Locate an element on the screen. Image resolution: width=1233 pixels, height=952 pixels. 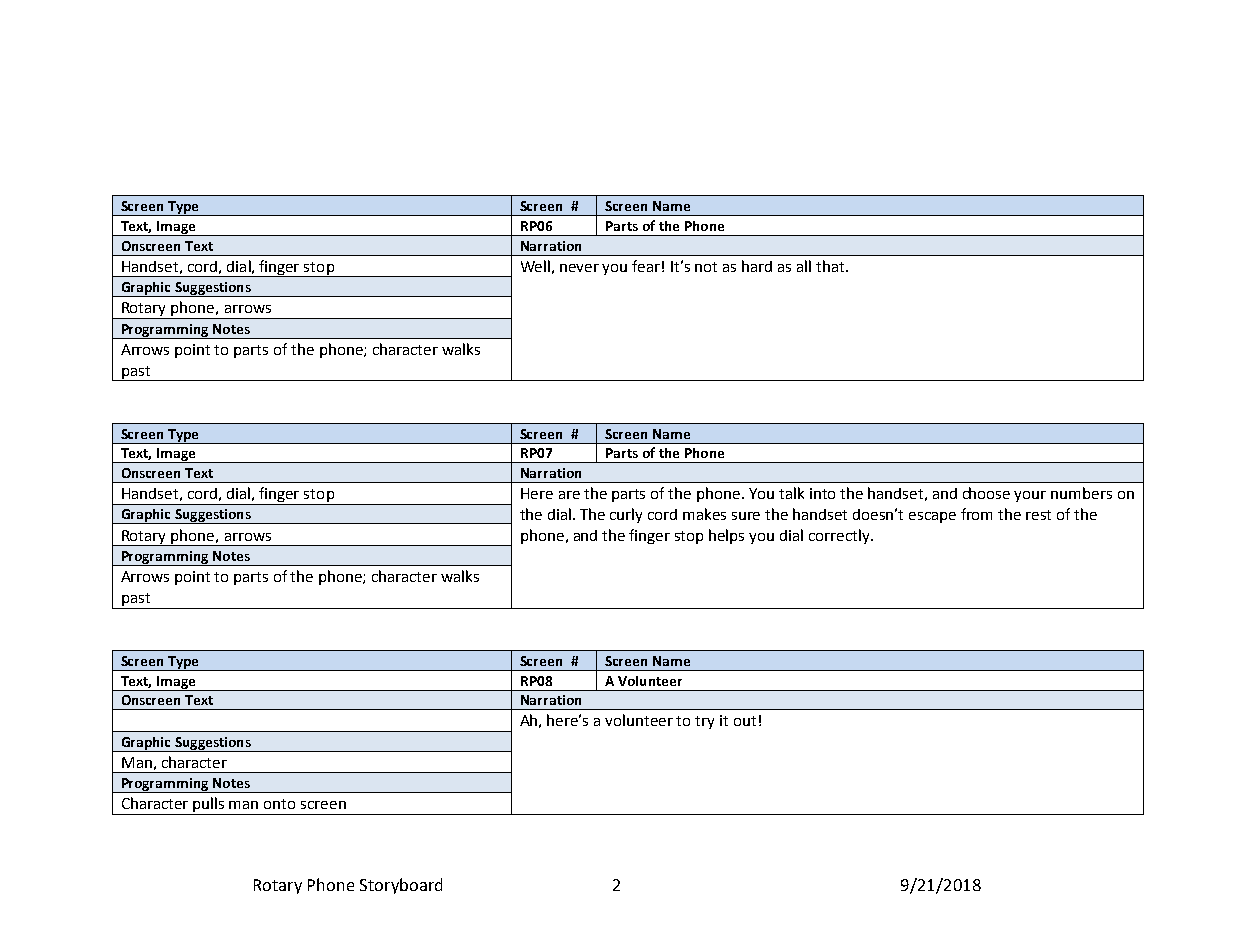
are is located at coordinates (569, 495).
